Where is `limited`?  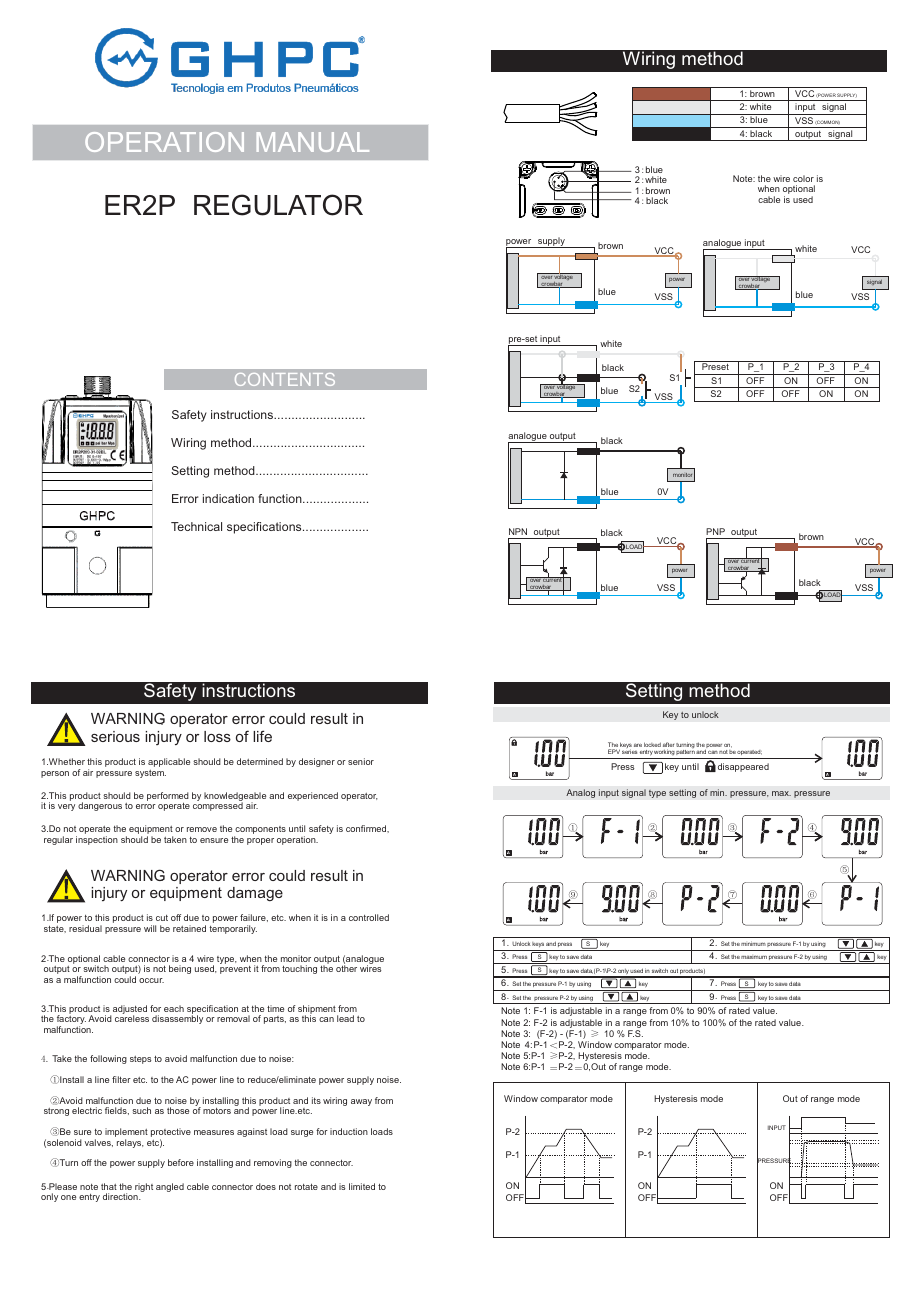
limited is located at coordinates (362, 1186).
